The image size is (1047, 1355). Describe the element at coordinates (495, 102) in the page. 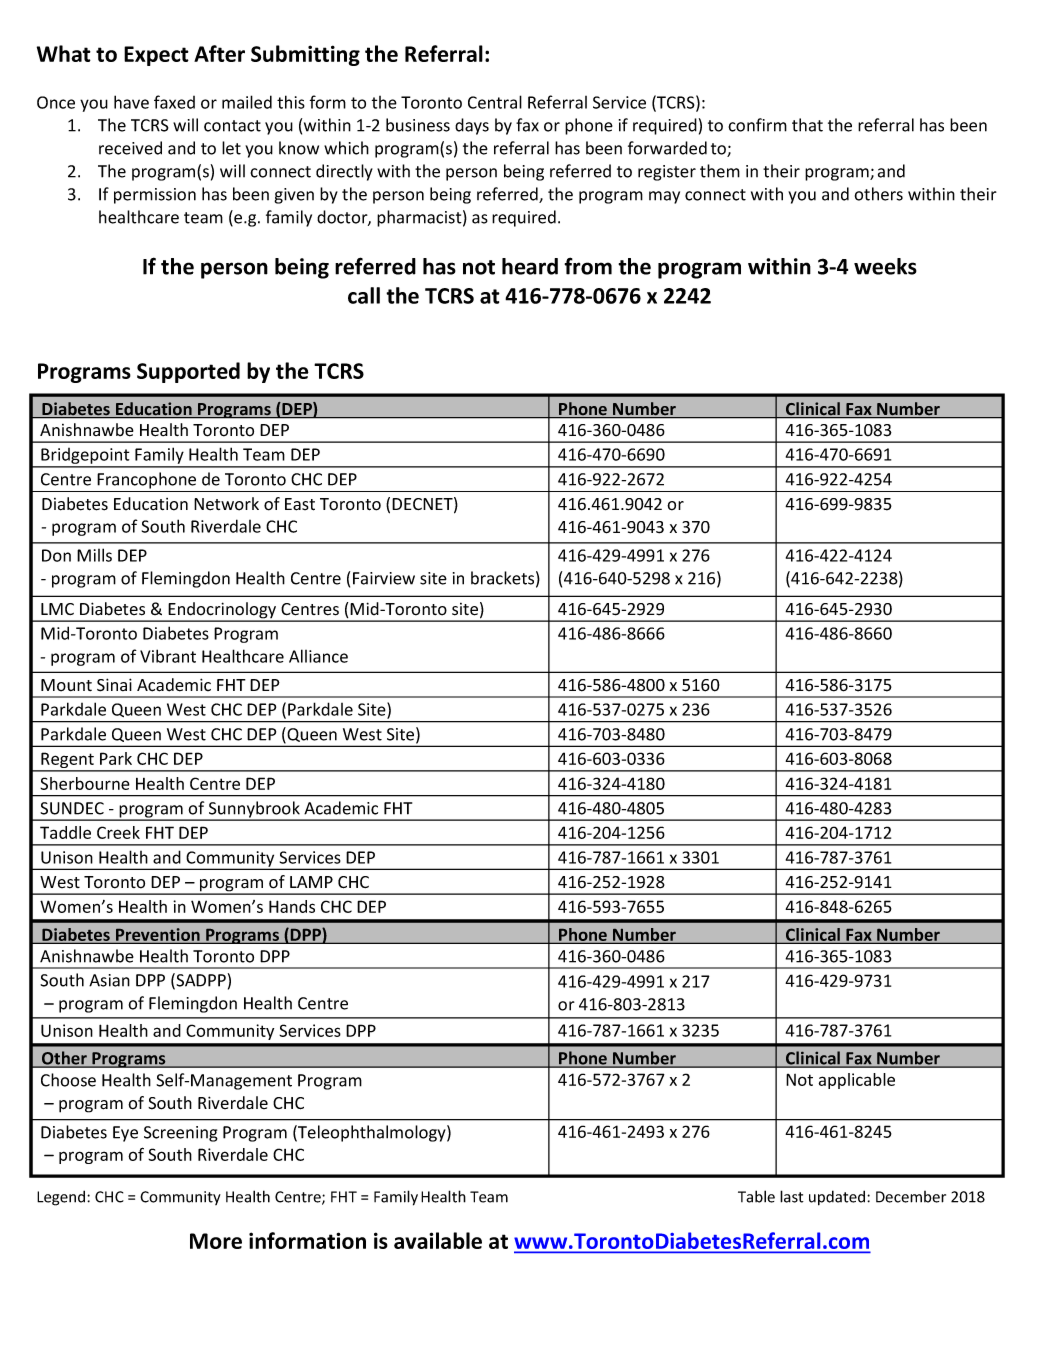

I see `Central` at that location.
